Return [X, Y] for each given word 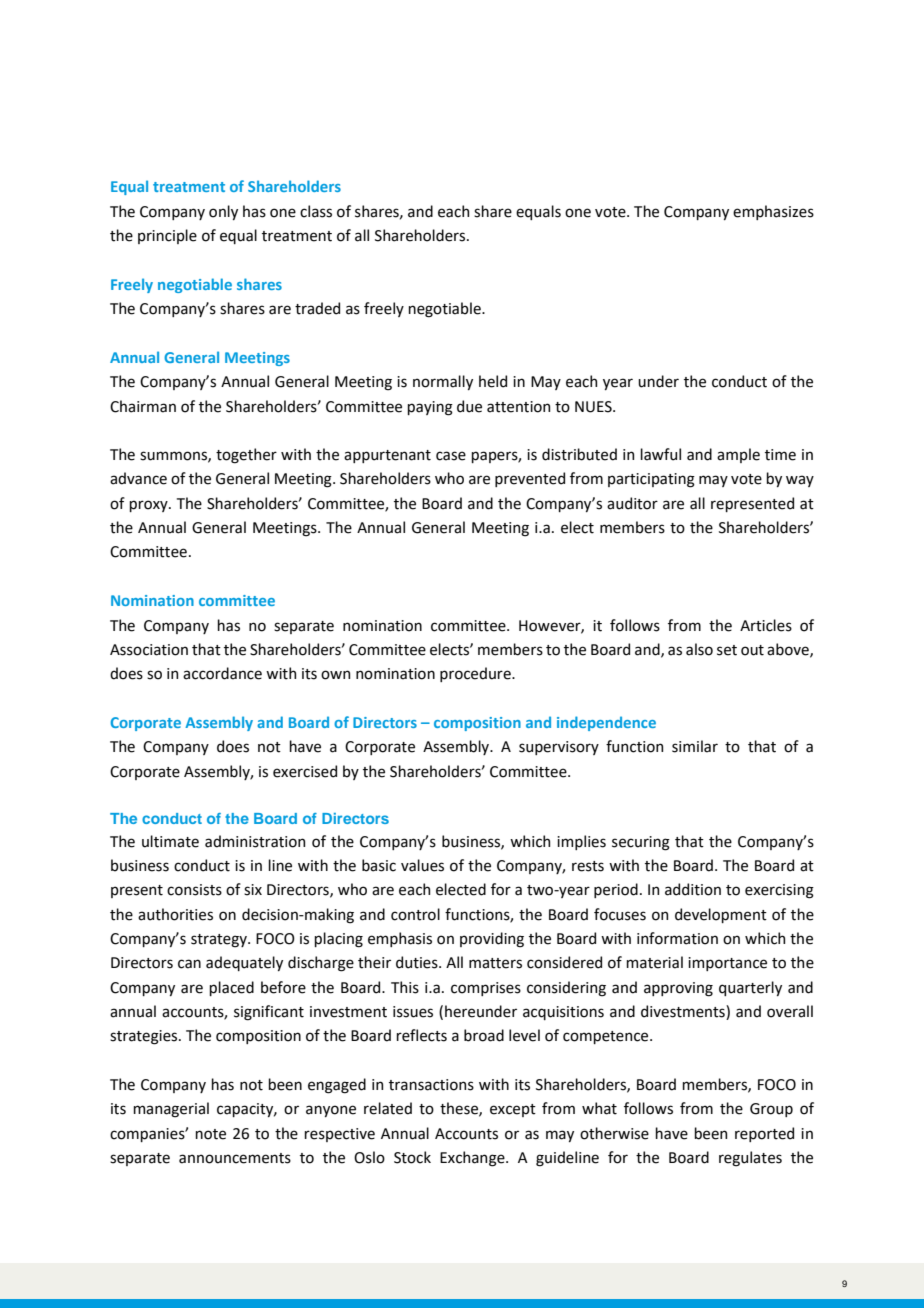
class [316, 211]
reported [764, 1134]
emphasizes [773, 212]
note [210, 1134]
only [223, 212]
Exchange [473, 1159]
